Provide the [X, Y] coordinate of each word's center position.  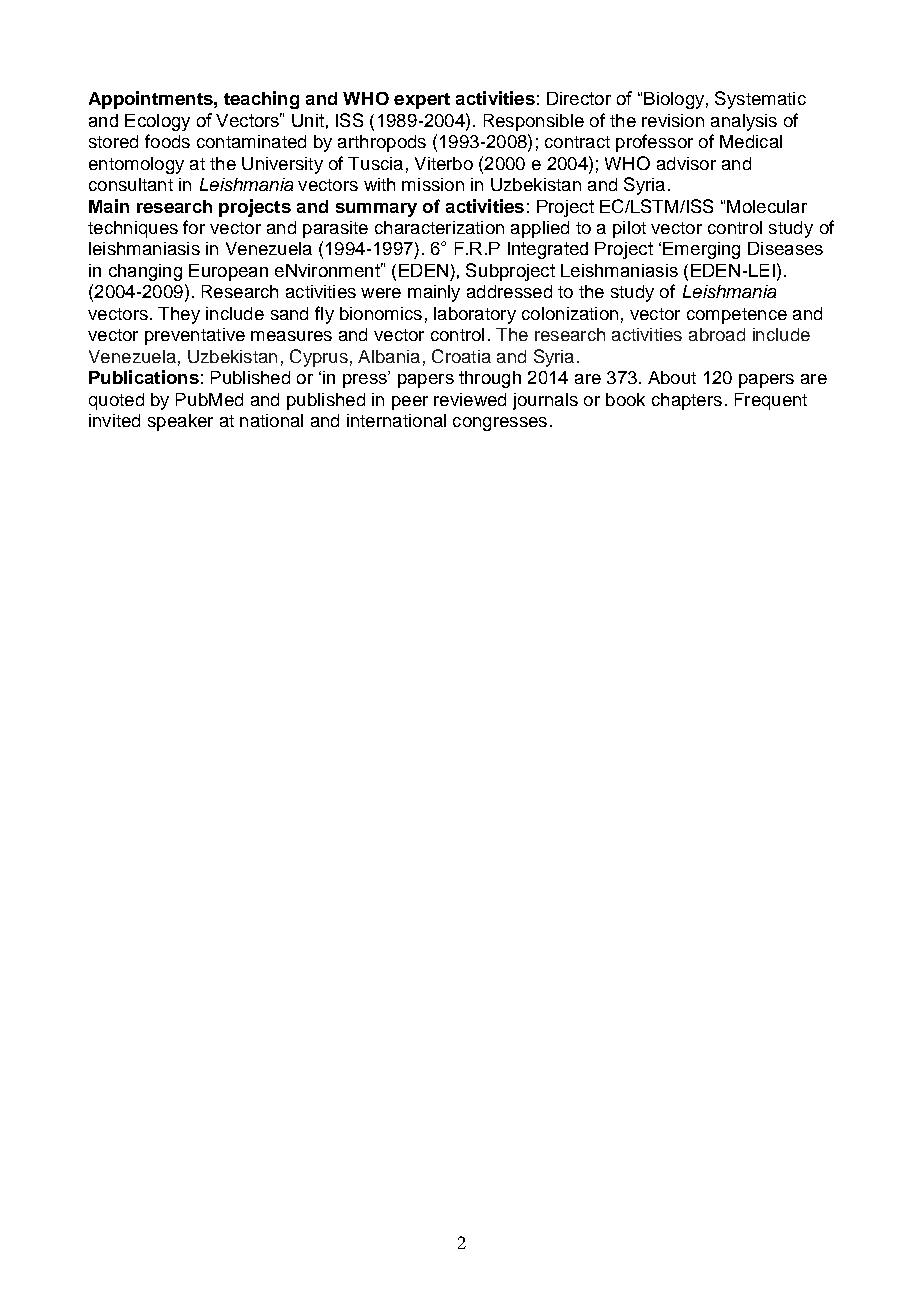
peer [410, 403]
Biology [674, 100]
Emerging [701, 250]
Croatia [461, 356]
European [228, 272]
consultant [131, 184]
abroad [717, 334]
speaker [180, 422]
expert [422, 101]
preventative [195, 336]
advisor [686, 163]
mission [433, 184]
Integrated [548, 250]
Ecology [157, 122]
